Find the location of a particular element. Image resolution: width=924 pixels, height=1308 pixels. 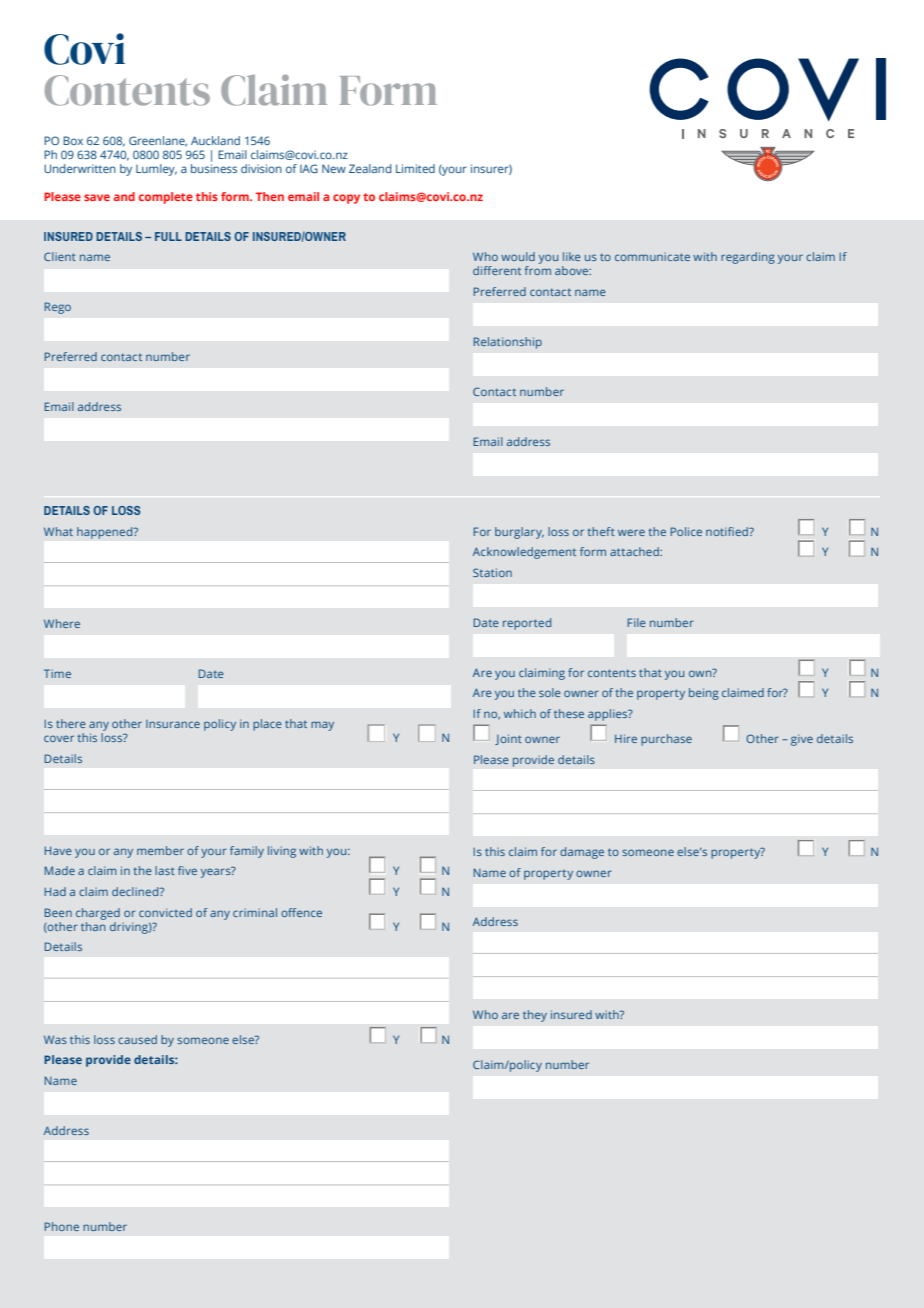

Limited is located at coordinates (415, 168).
